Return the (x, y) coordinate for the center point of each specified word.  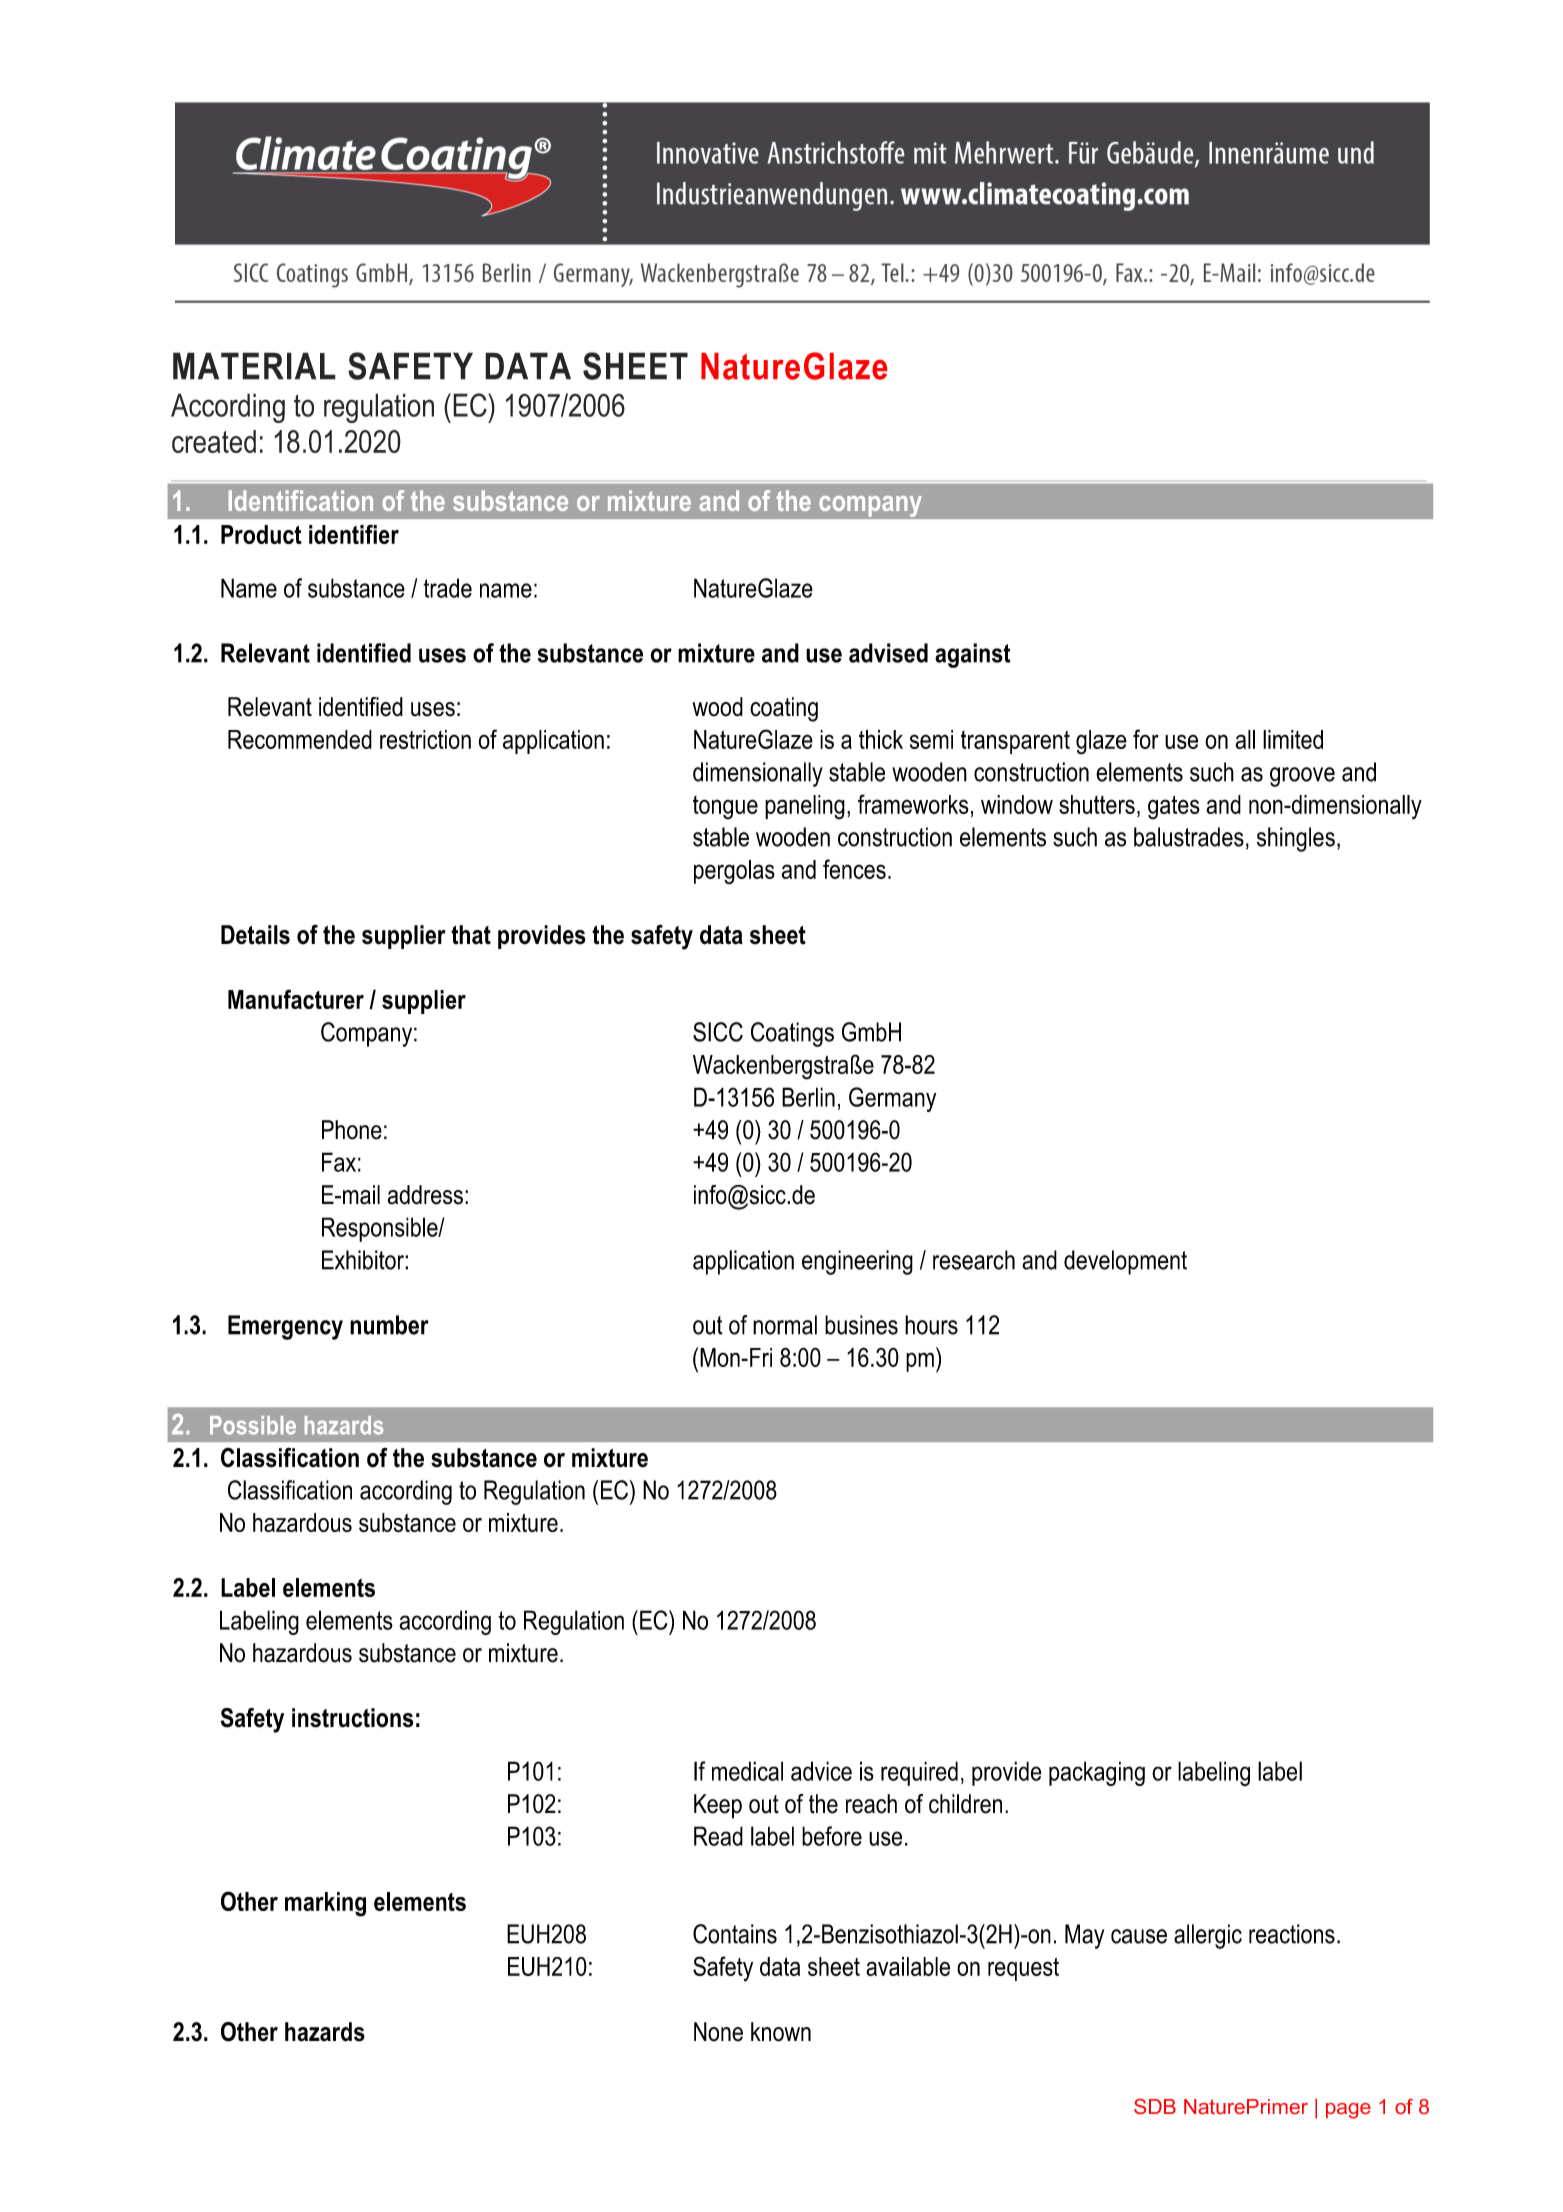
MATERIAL (254, 366)
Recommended (300, 739)
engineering (857, 1262)
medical (747, 1771)
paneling (805, 807)
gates (1174, 807)
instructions (352, 1718)
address (425, 1195)
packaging (1097, 1773)
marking (325, 1904)
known (781, 2032)
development (1125, 1262)
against (973, 655)
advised (888, 653)
